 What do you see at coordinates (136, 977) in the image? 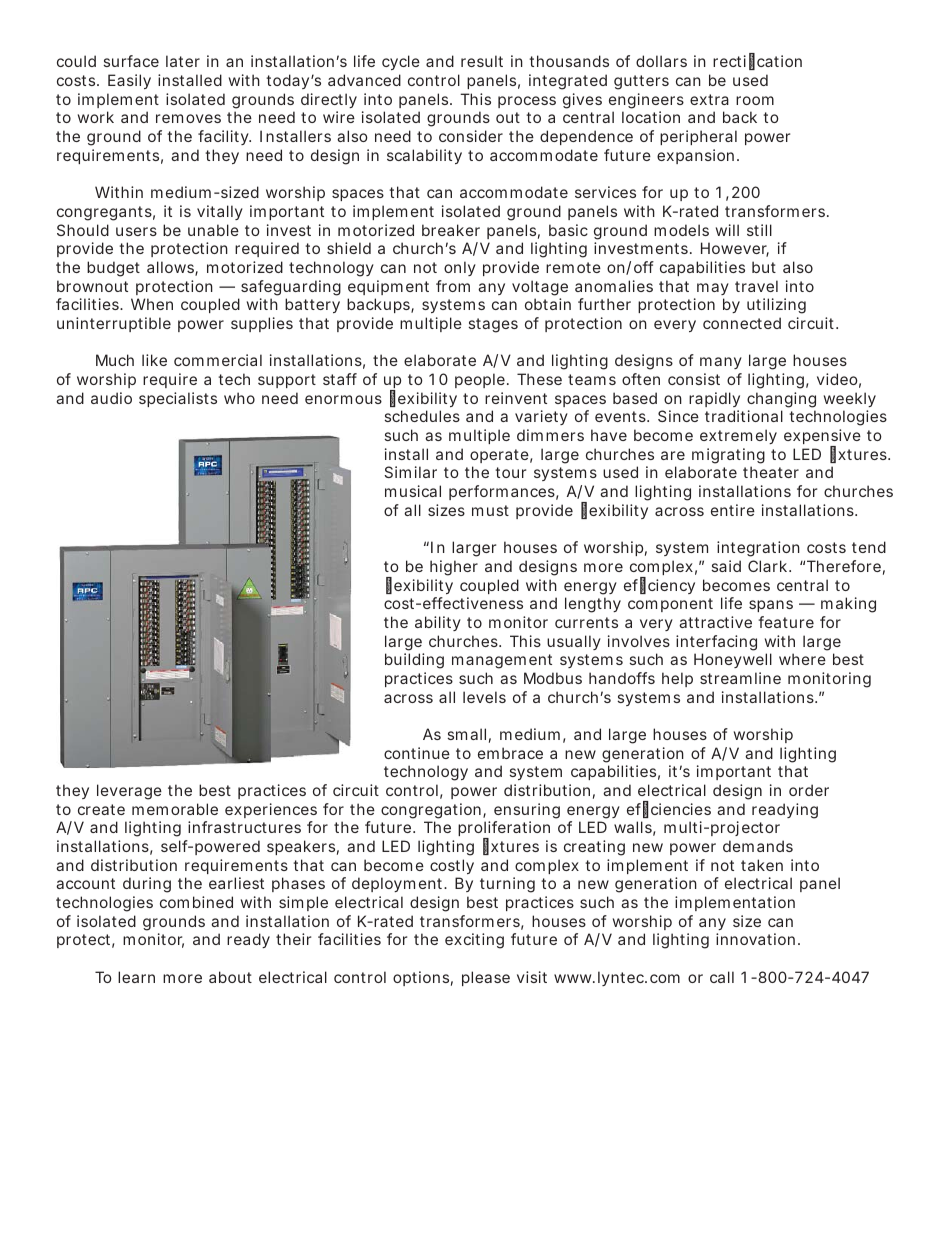
I see `learn` at bounding box center [136, 977].
